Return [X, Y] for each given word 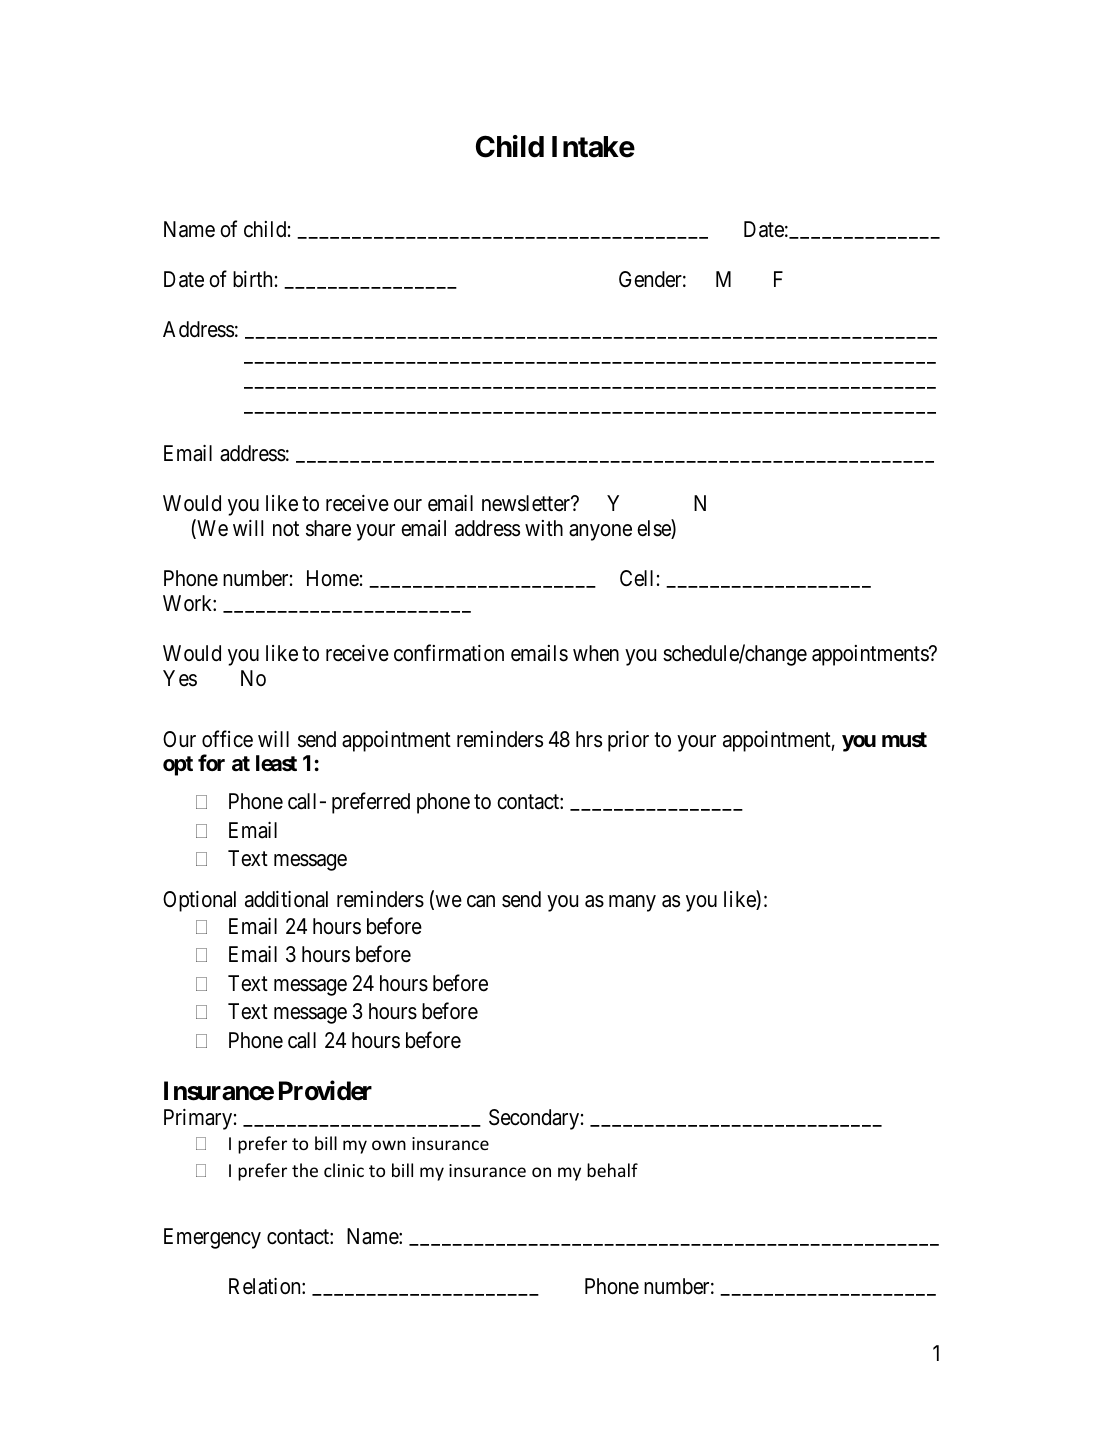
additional [286, 899]
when [596, 653]
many [632, 903]
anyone [600, 532]
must [904, 739]
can [481, 901]
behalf [612, 1170]
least [276, 763]
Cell [636, 578]
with [544, 528]
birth [252, 279]
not [286, 529]
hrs [589, 739]
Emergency [212, 1238]
